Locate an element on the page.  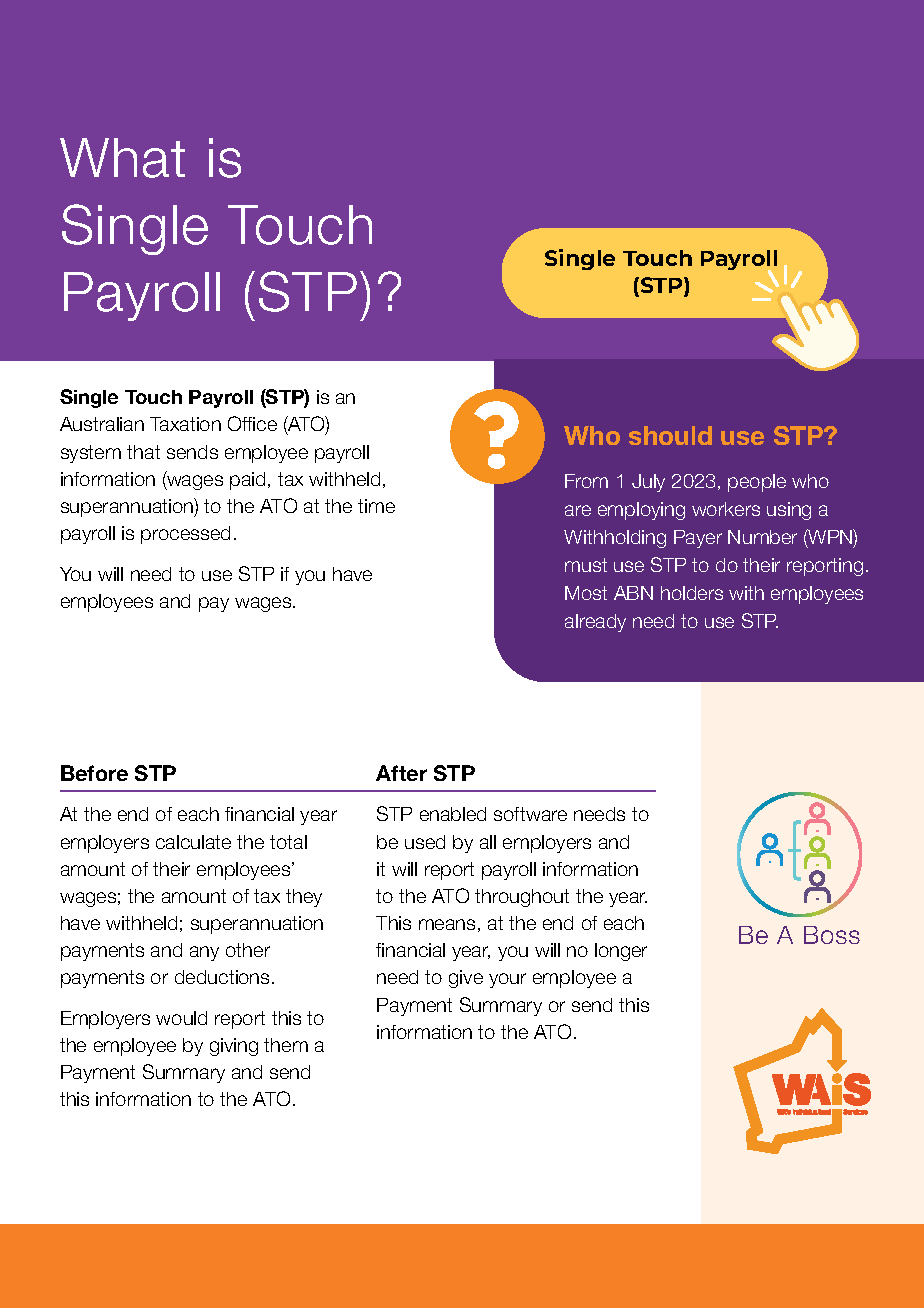
give is located at coordinates (466, 979).
